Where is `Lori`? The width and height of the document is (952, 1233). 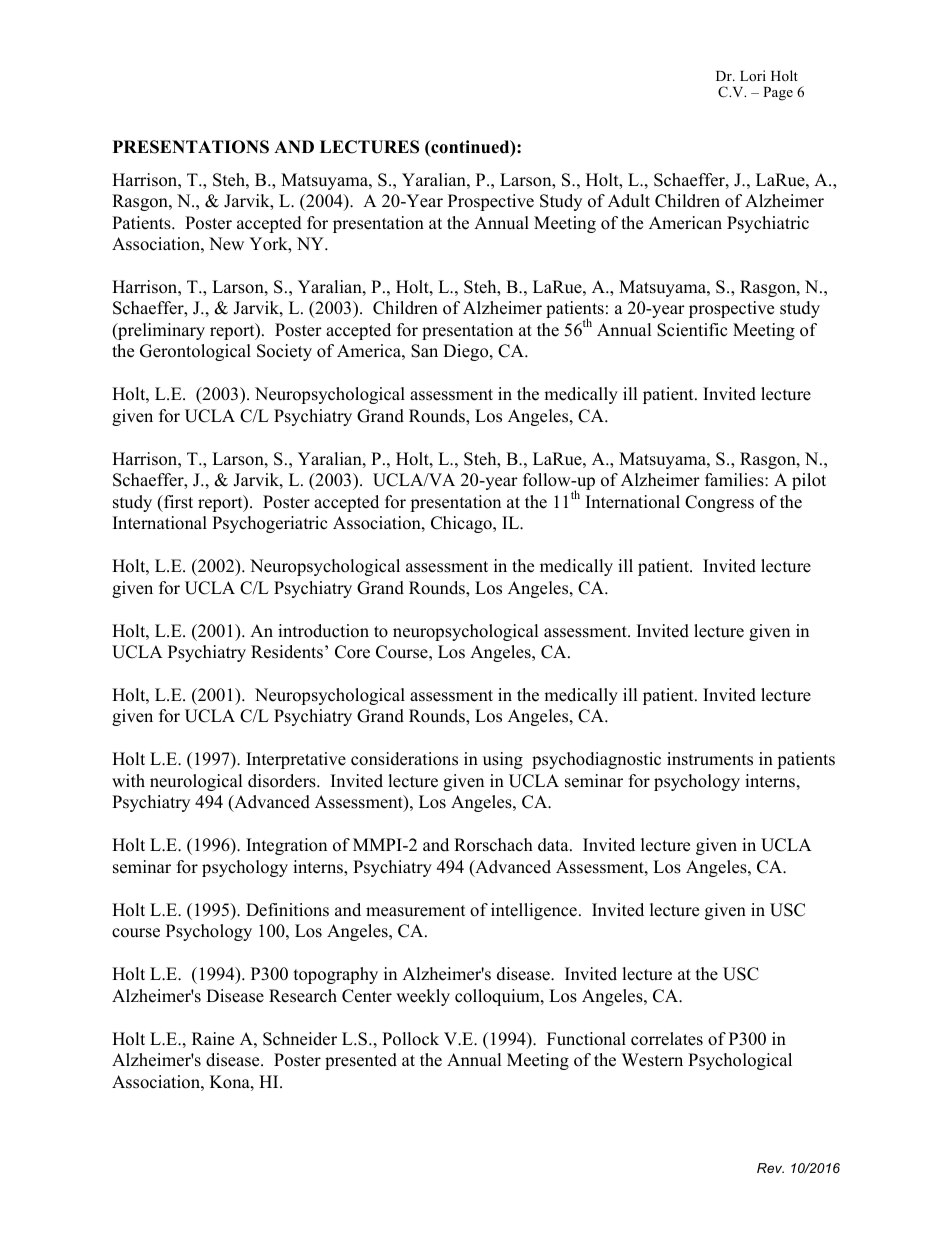 Lori is located at coordinates (753, 75).
